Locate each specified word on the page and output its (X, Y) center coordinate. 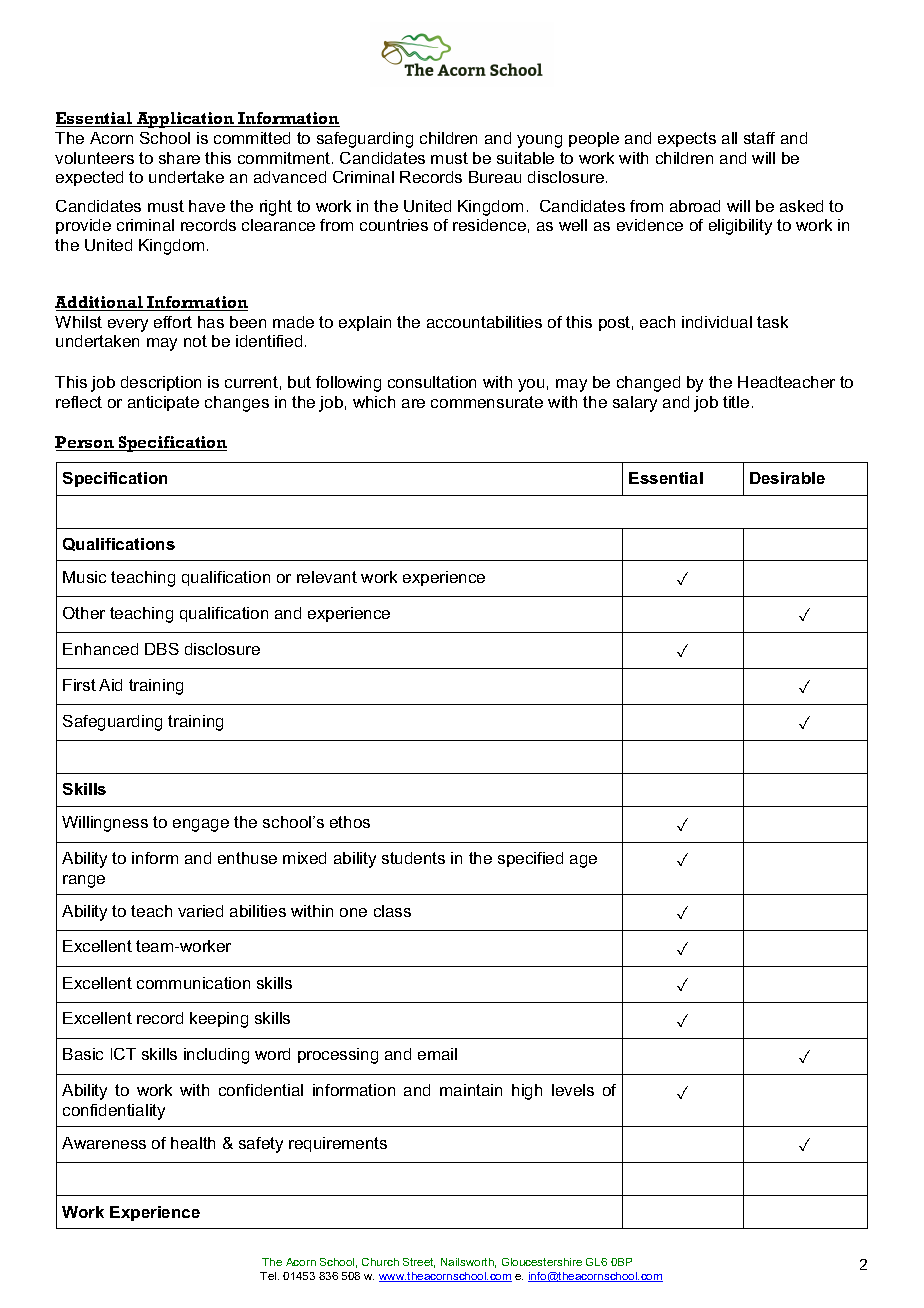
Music (84, 577)
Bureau (495, 177)
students (413, 858)
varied (200, 911)
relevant (327, 577)
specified (530, 859)
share (179, 158)
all (729, 138)
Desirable (787, 478)
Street (419, 1263)
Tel (269, 1276)
